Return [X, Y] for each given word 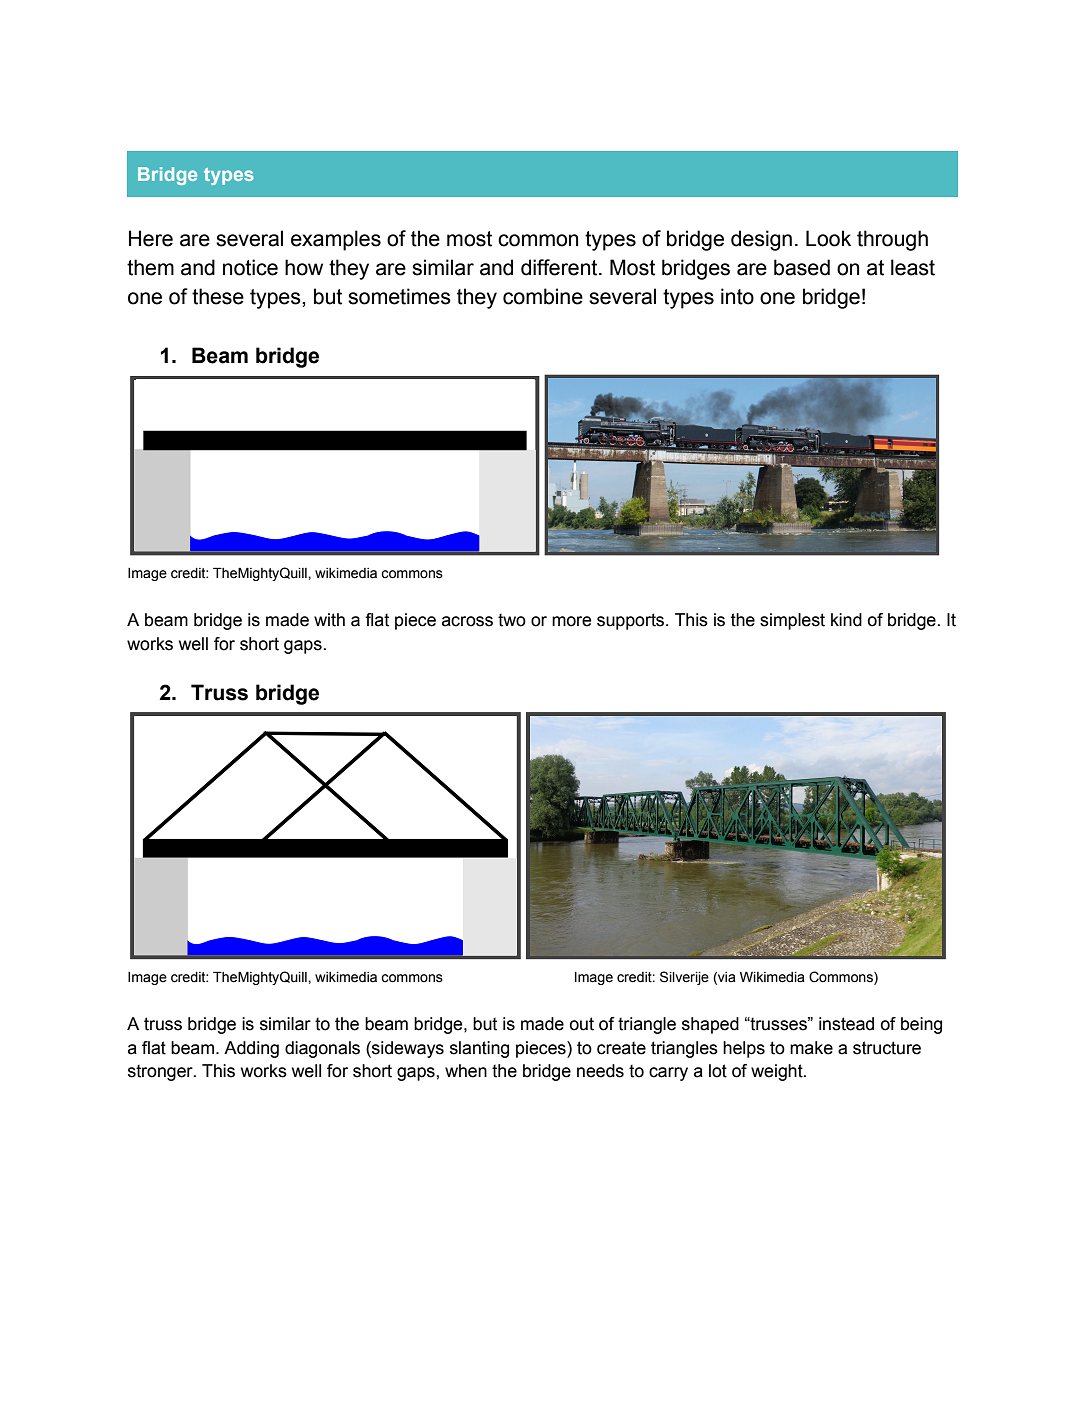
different [560, 267]
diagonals [322, 1049]
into [737, 296]
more [571, 621]
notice [250, 267]
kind [846, 620]
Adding [251, 1049]
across [467, 621]
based [802, 267]
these [218, 296]
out [582, 1024]
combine [543, 296]
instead [846, 1024]
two [512, 620]
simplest [792, 621]
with [329, 620]
